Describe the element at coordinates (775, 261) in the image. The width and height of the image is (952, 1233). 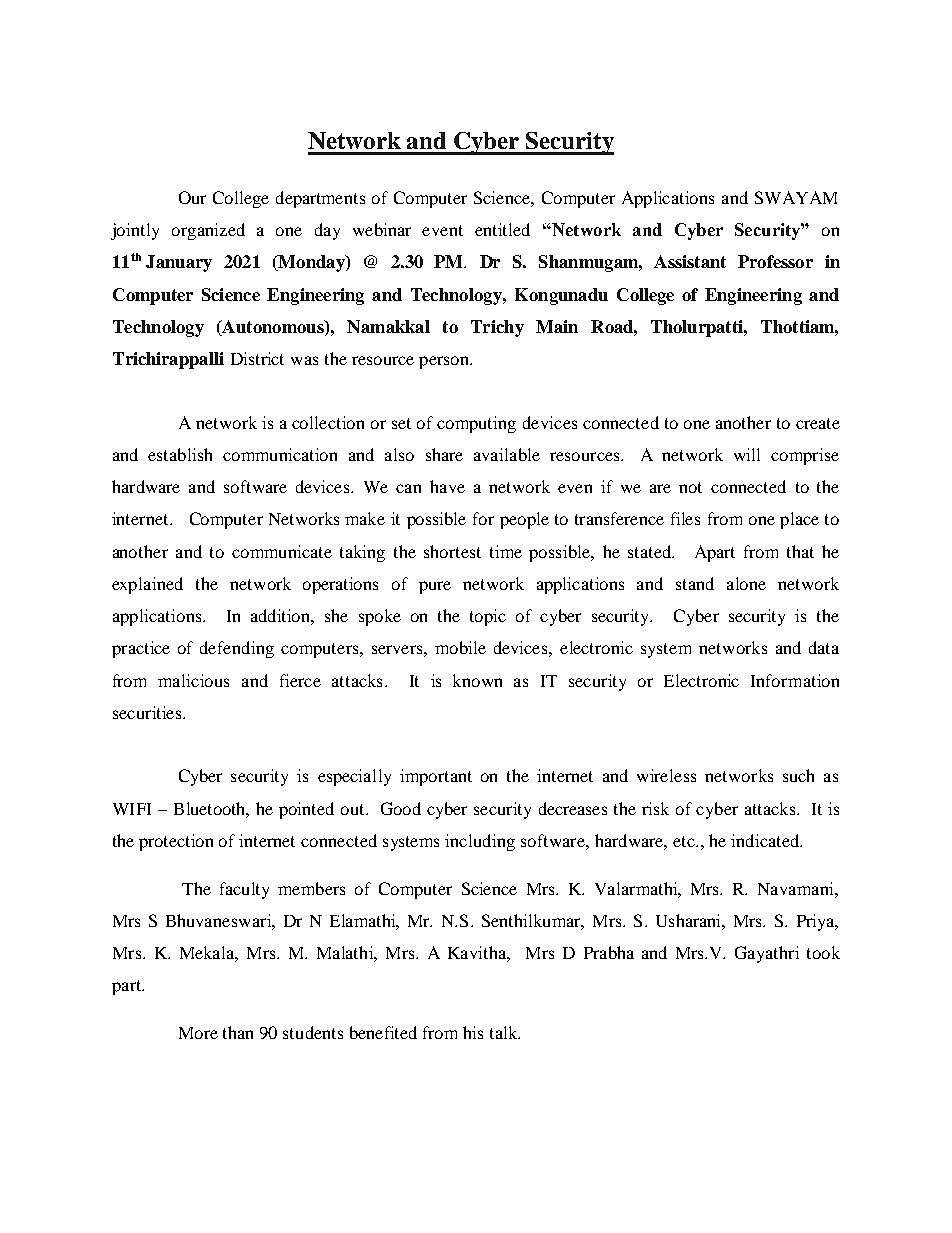
I see `Professor` at that location.
